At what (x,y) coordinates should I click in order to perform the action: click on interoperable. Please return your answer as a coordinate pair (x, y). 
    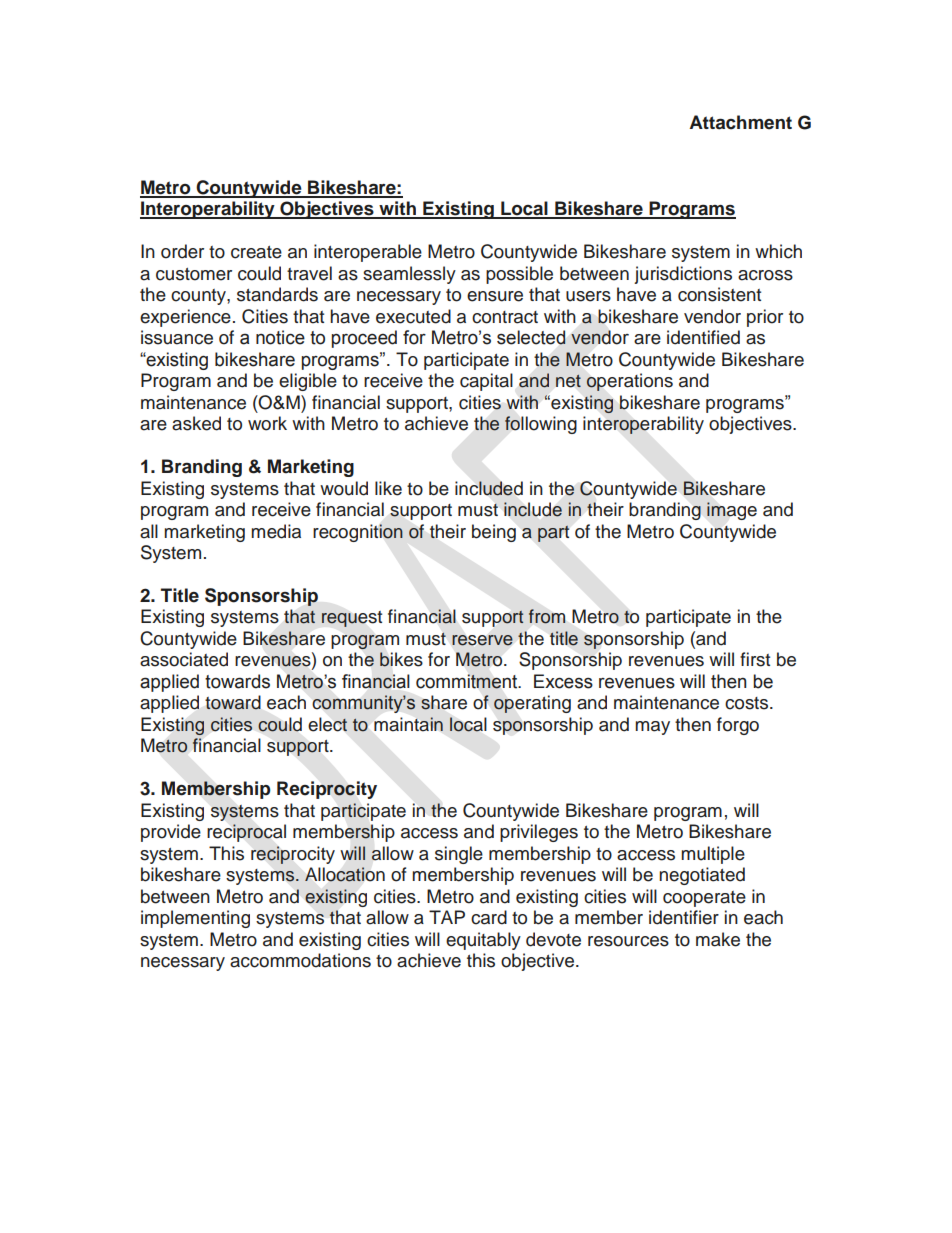
    Looking at the image, I should click on (368, 253).
